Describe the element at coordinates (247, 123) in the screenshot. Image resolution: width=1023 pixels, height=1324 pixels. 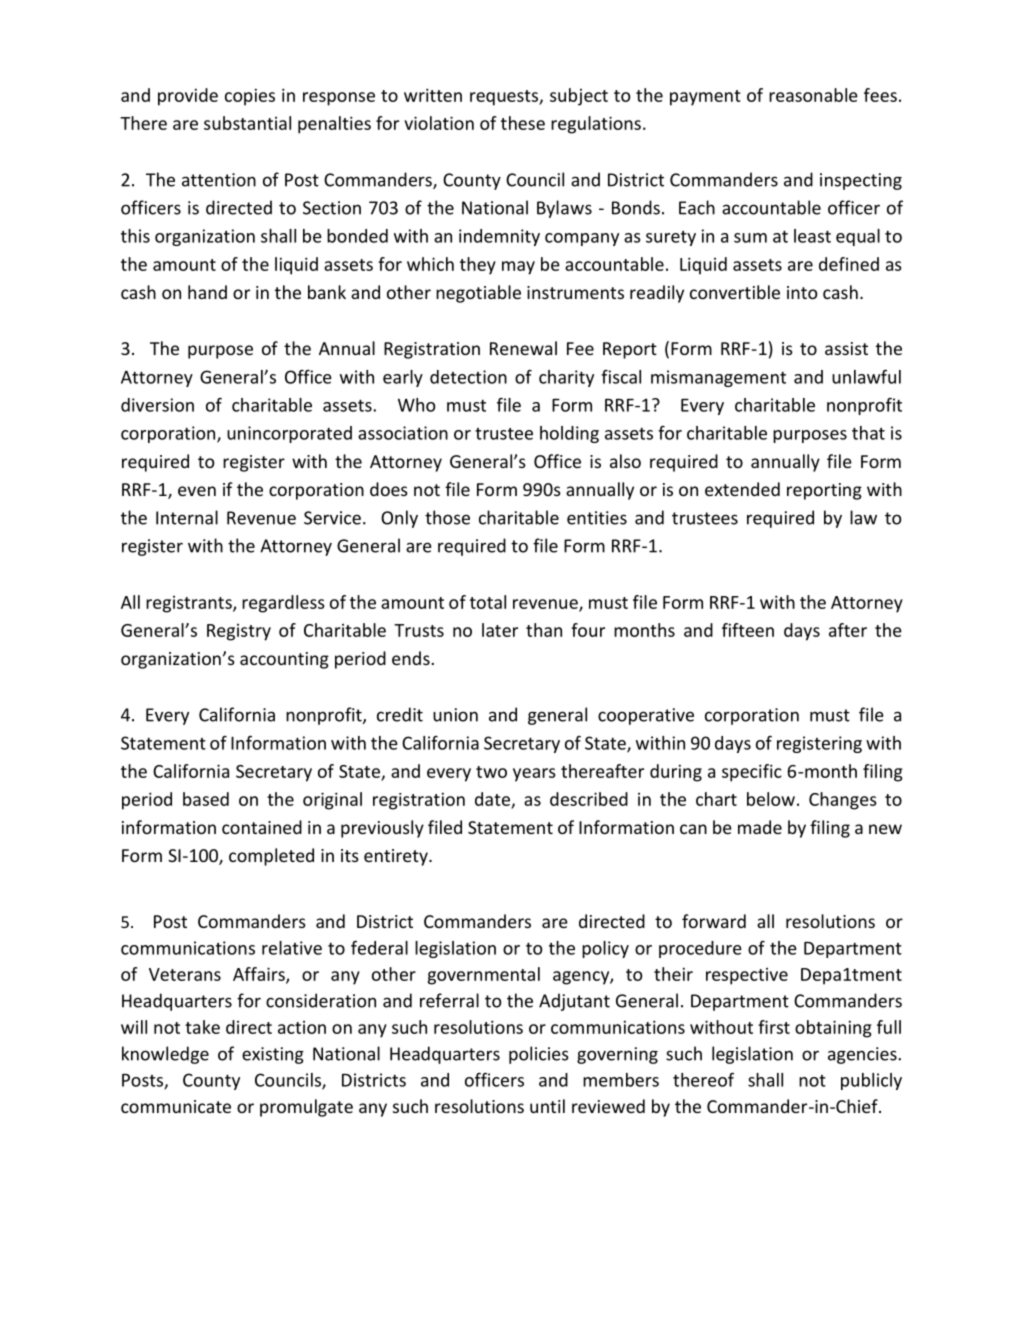
I see `substantial` at that location.
